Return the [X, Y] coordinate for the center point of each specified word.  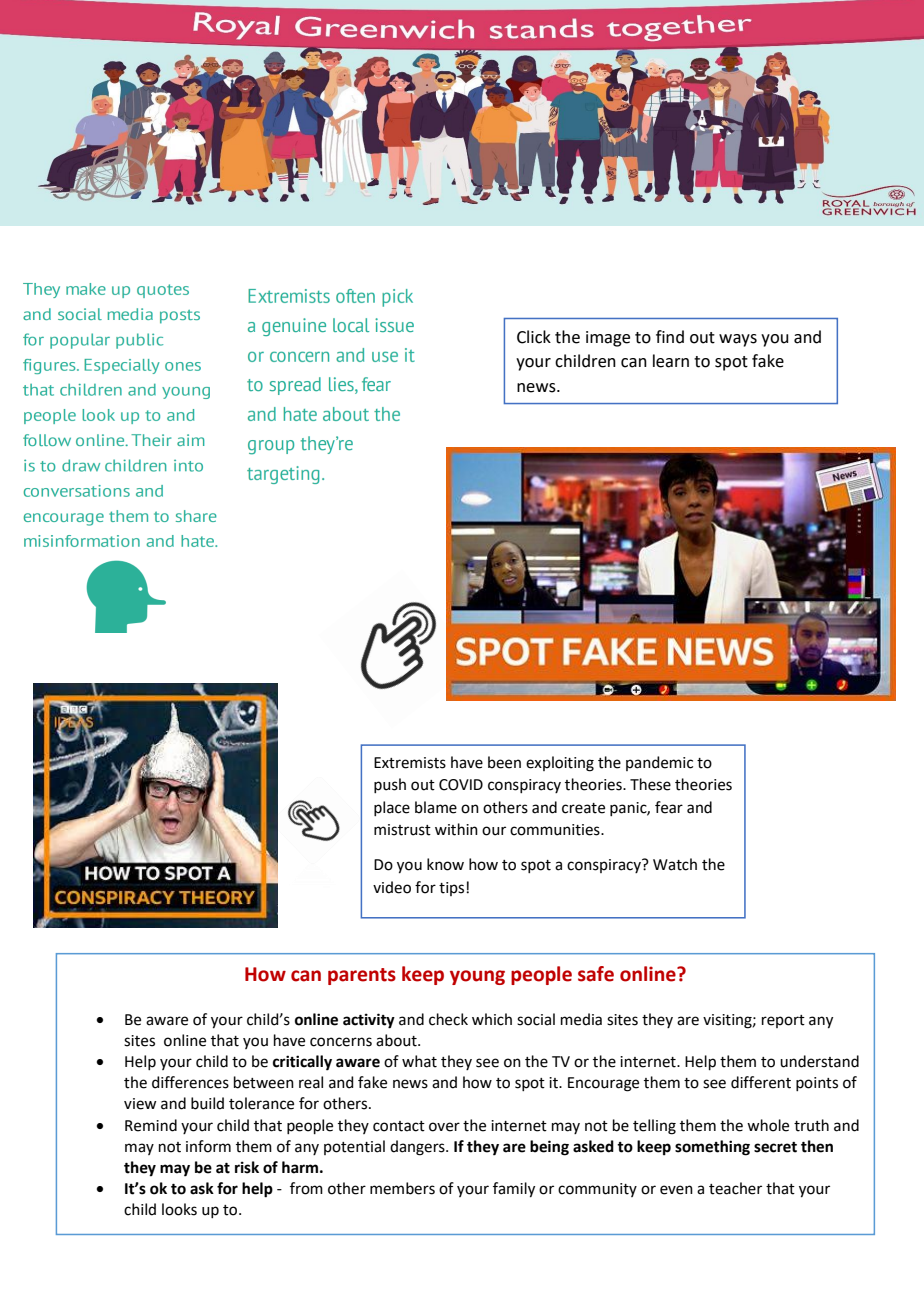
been [504, 762]
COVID [461, 785]
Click [534, 337]
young [477, 977]
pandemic [659, 763]
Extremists [410, 763]
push [390, 785]
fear [669, 807]
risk [247, 1167]
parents [362, 976]
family [514, 1190]
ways [738, 340]
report [783, 1021]
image [608, 339]
